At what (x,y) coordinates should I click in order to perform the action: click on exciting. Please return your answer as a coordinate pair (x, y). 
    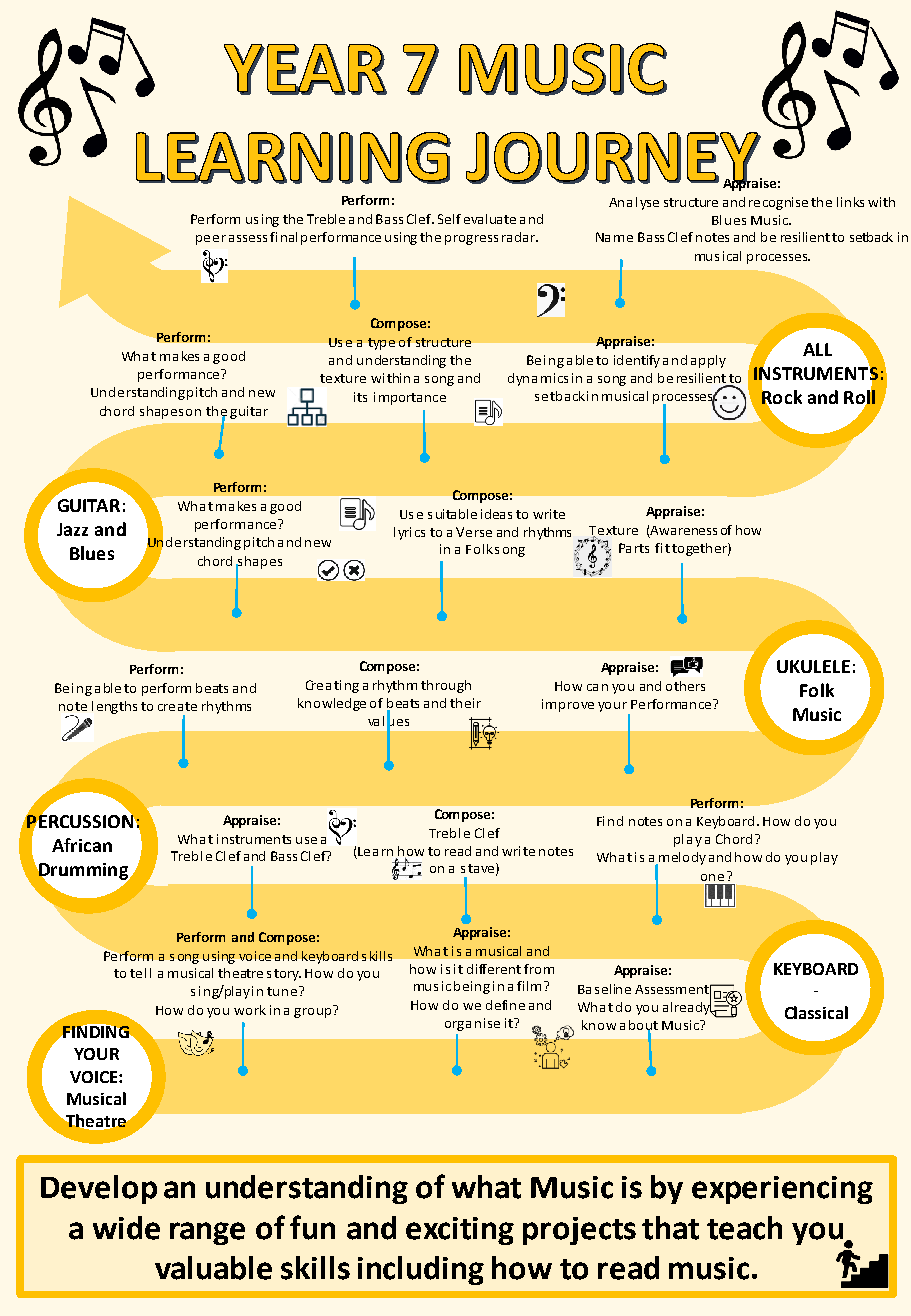
    Looking at the image, I should click on (460, 1231).
